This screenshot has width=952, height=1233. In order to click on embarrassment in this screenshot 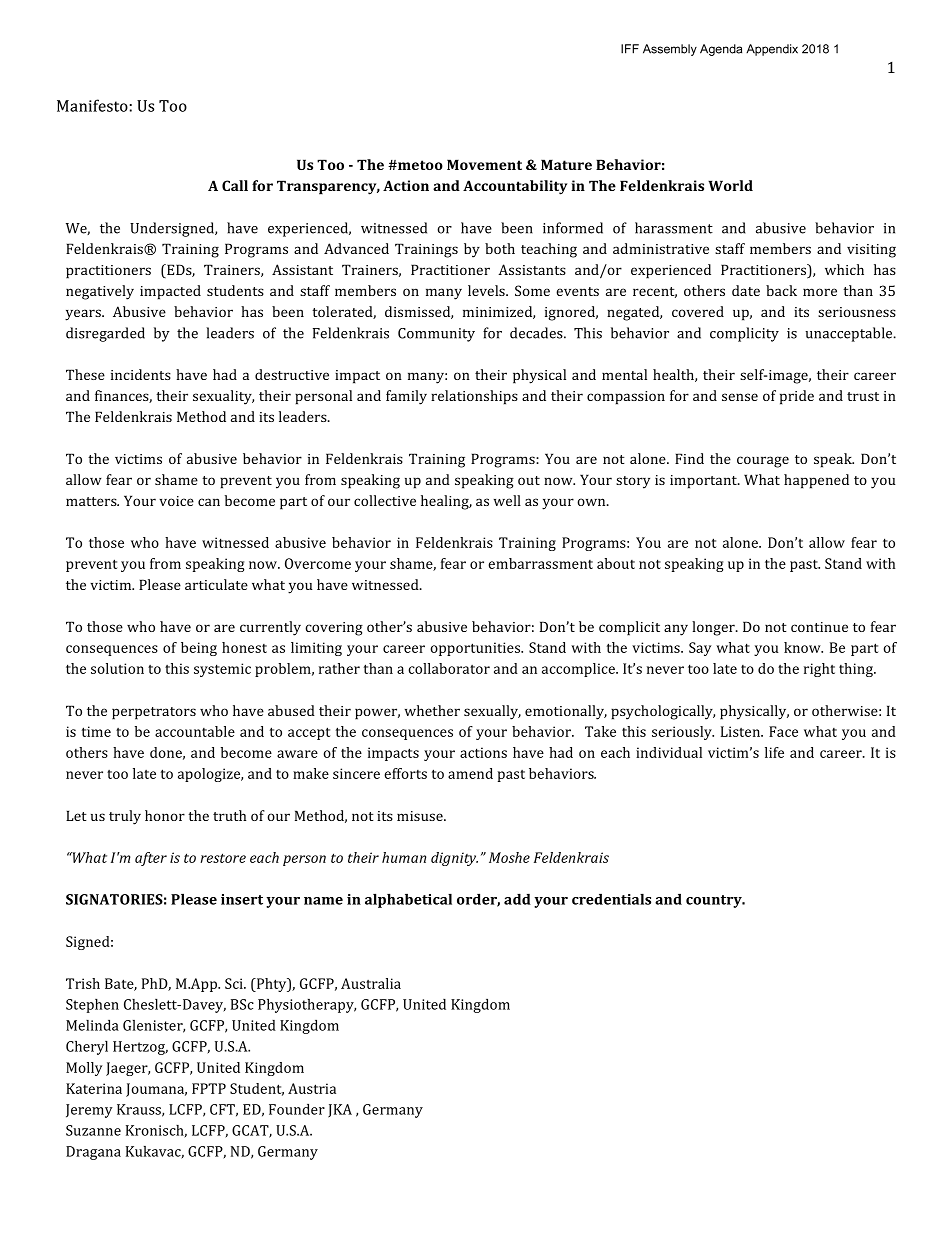, I will do `click(540, 563)`.
